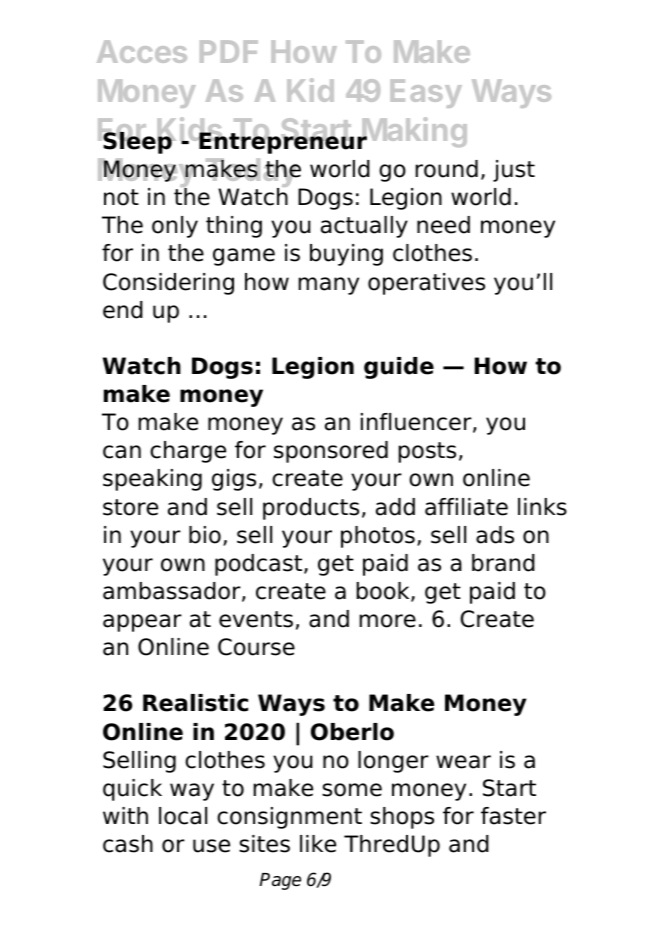  I want to click on many, so click(328, 286).
